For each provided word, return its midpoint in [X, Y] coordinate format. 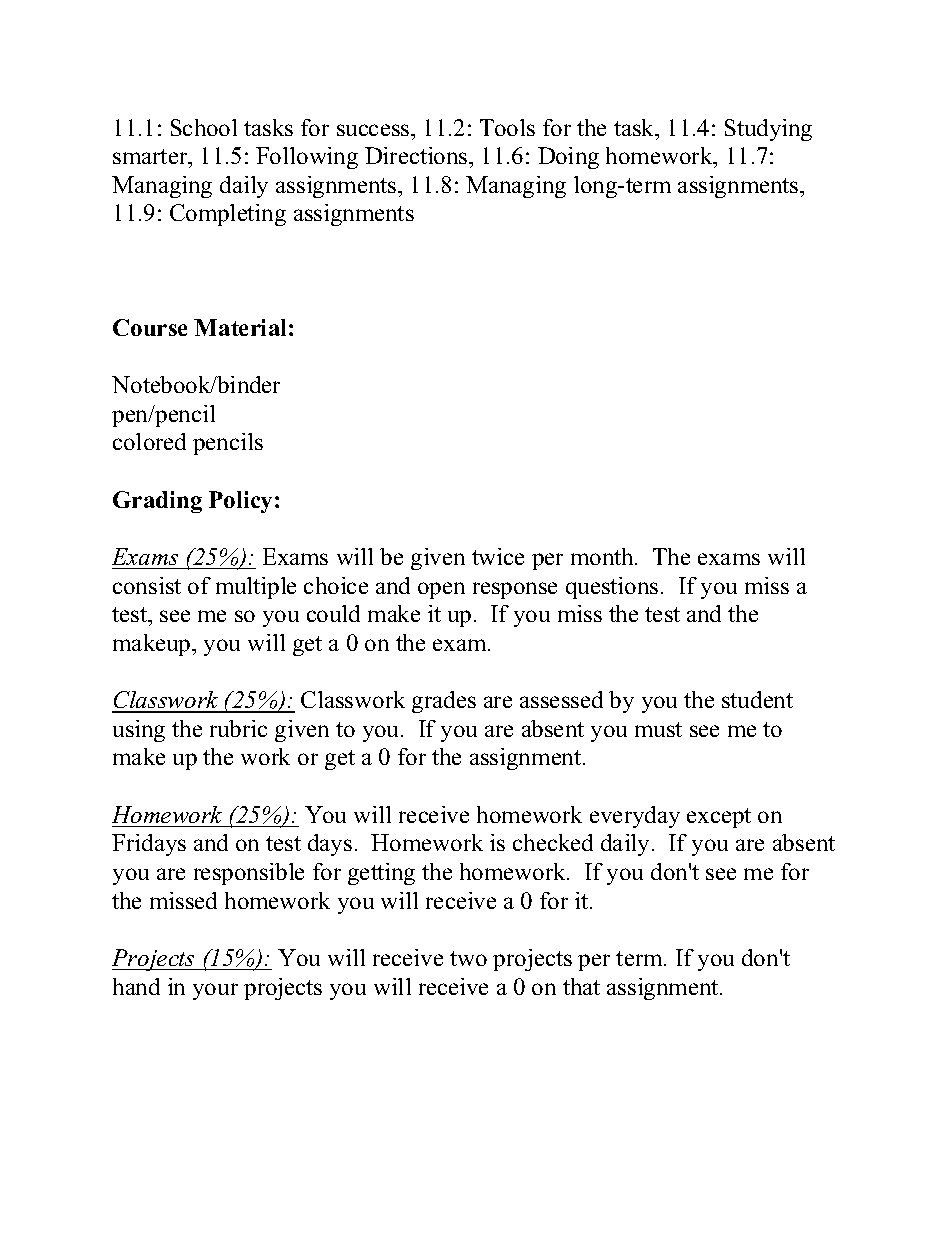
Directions [417, 155]
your [215, 991]
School [204, 127]
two [468, 958]
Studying [768, 130]
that [581, 986]
